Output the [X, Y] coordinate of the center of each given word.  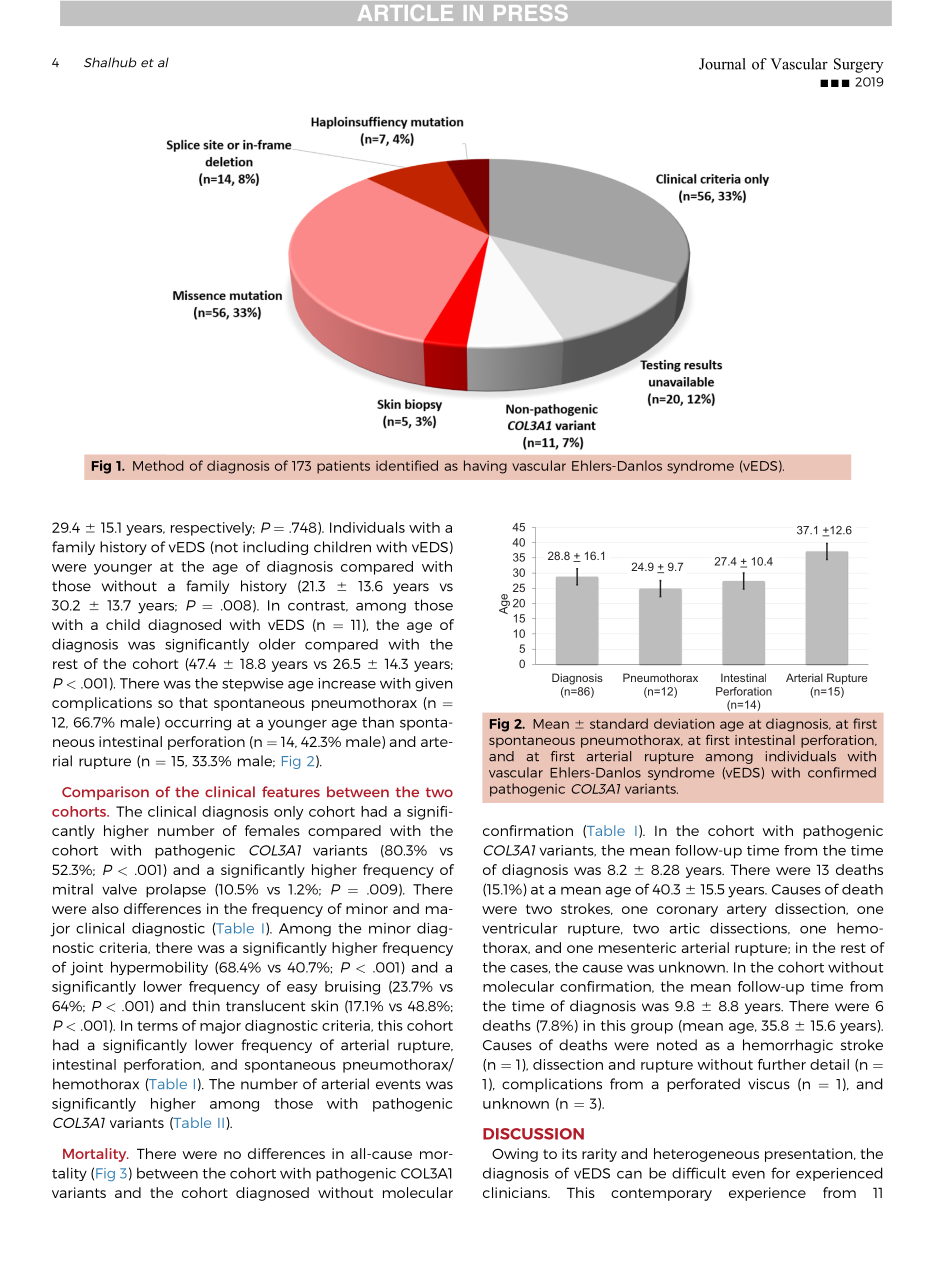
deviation [684, 723]
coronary [687, 911]
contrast [318, 606]
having [485, 467]
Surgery [859, 65]
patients [343, 467]
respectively [213, 529]
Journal [722, 64]
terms [157, 1026]
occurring [198, 724]
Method [158, 465]
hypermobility [159, 968]
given [433, 685]
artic [684, 928]
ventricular [520, 928]
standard [619, 723]
